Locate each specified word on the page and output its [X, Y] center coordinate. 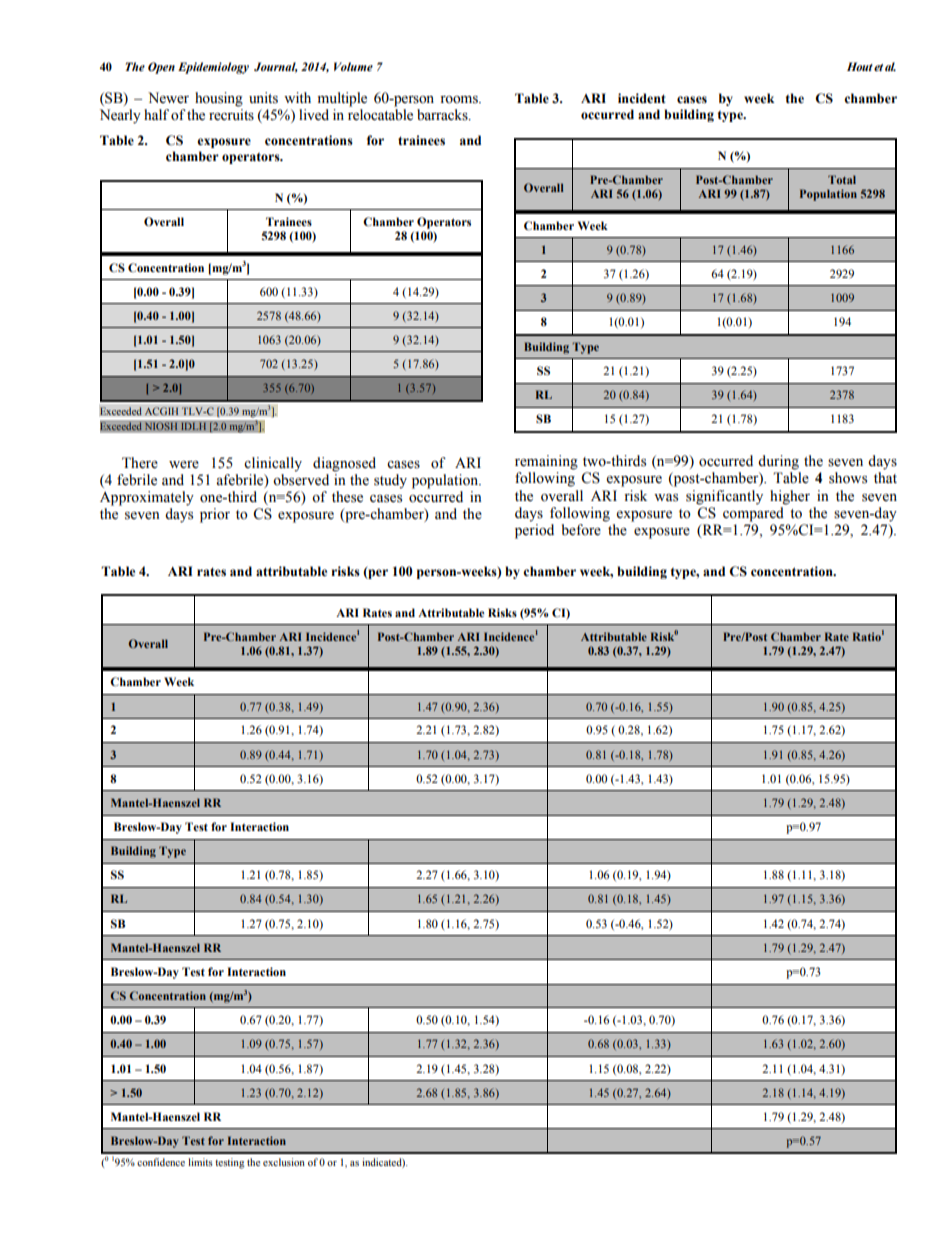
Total [842, 179]
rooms [460, 100]
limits [200, 1162]
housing [219, 99]
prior [215, 515]
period [534, 531]
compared [753, 514]
